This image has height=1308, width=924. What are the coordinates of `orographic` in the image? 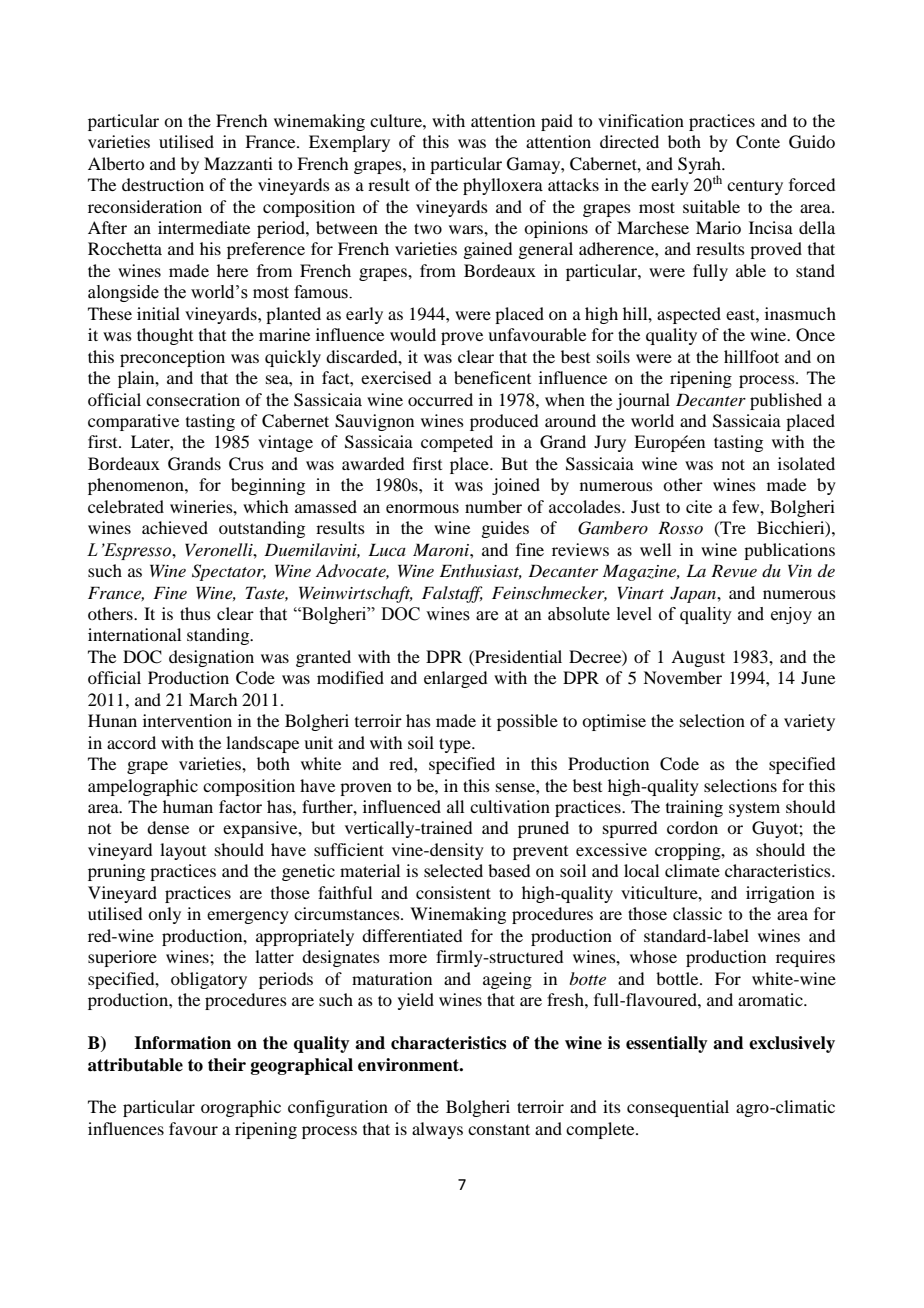 It's located at (241, 1108).
